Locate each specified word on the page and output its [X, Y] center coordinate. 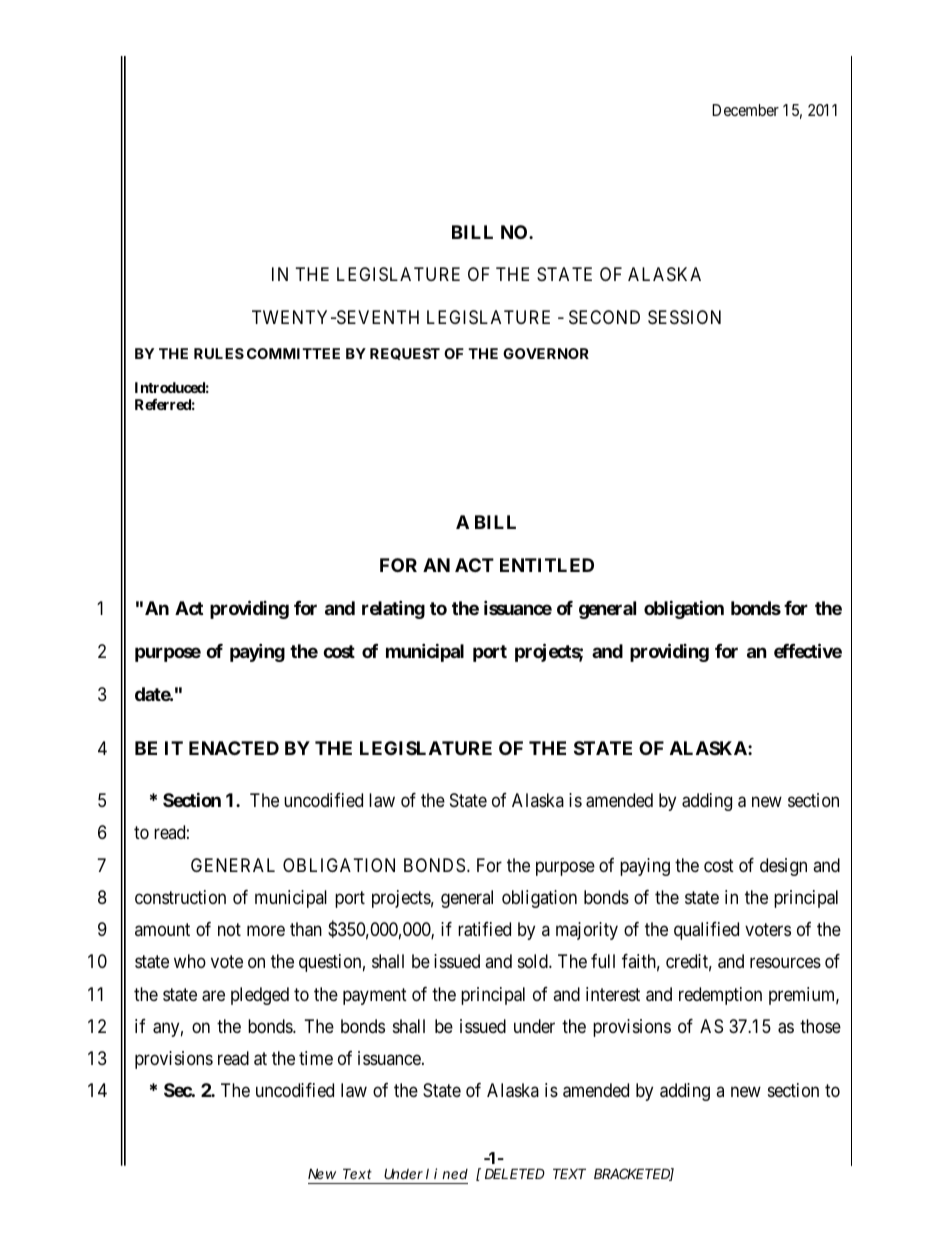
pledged [260, 996]
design [783, 867]
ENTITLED [547, 565]
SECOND [604, 317]
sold [534, 961]
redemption [720, 996]
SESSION [684, 317]
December [745, 110]
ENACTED [234, 748]
